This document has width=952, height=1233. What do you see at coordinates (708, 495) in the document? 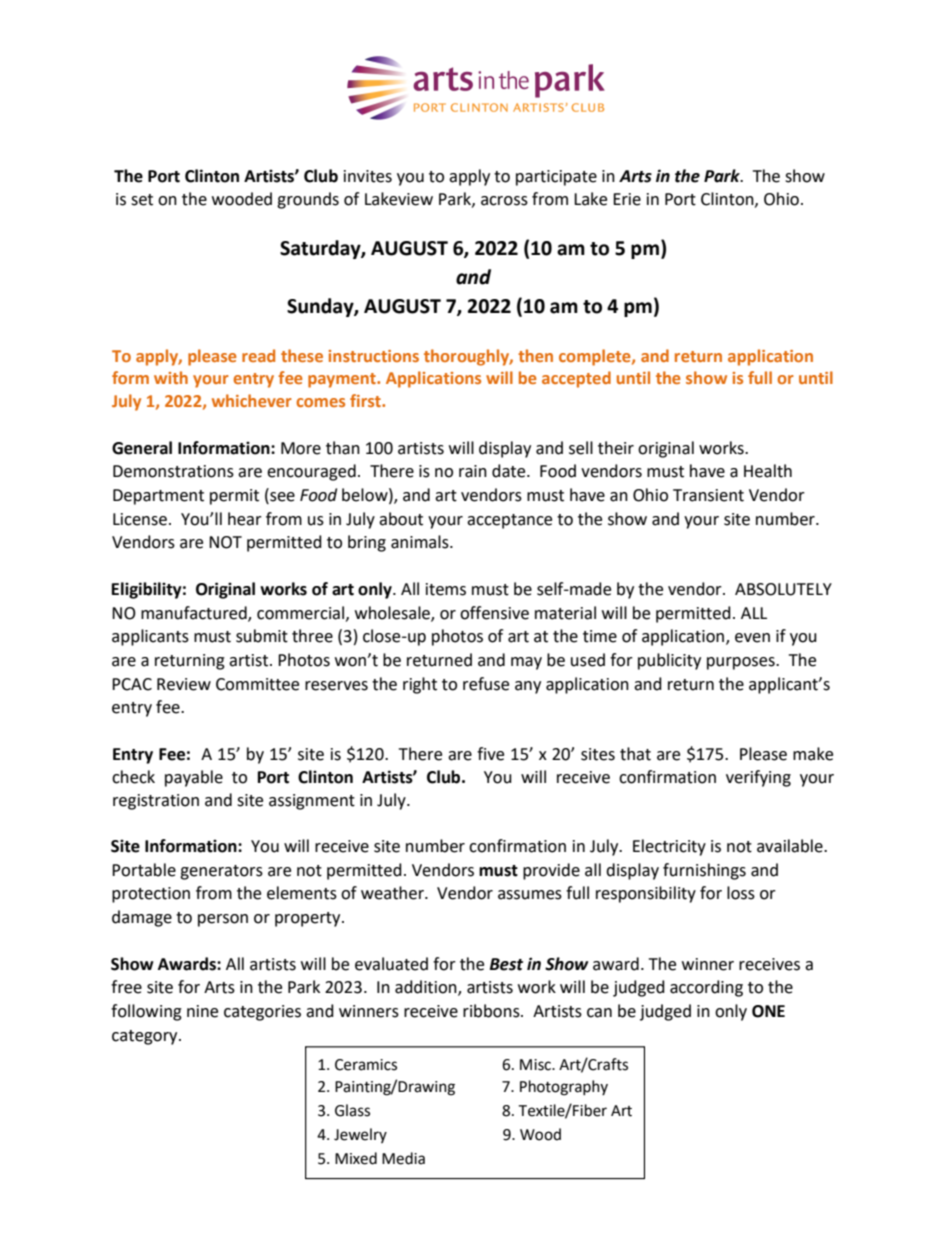
I see `Transient` at bounding box center [708, 495].
